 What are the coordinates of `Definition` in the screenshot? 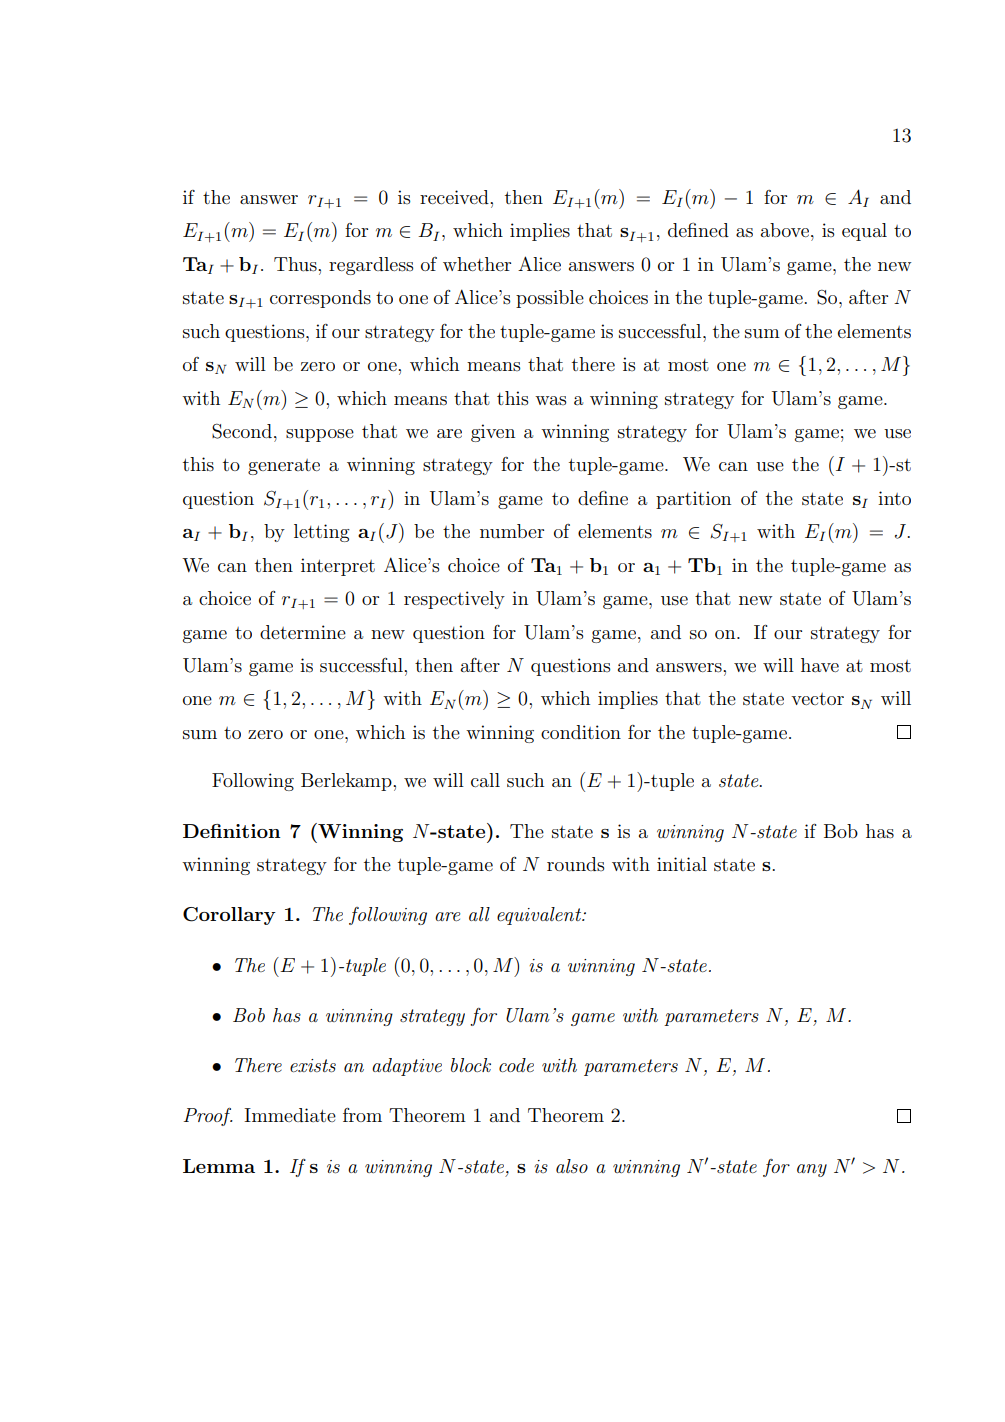 It's located at (231, 831).
